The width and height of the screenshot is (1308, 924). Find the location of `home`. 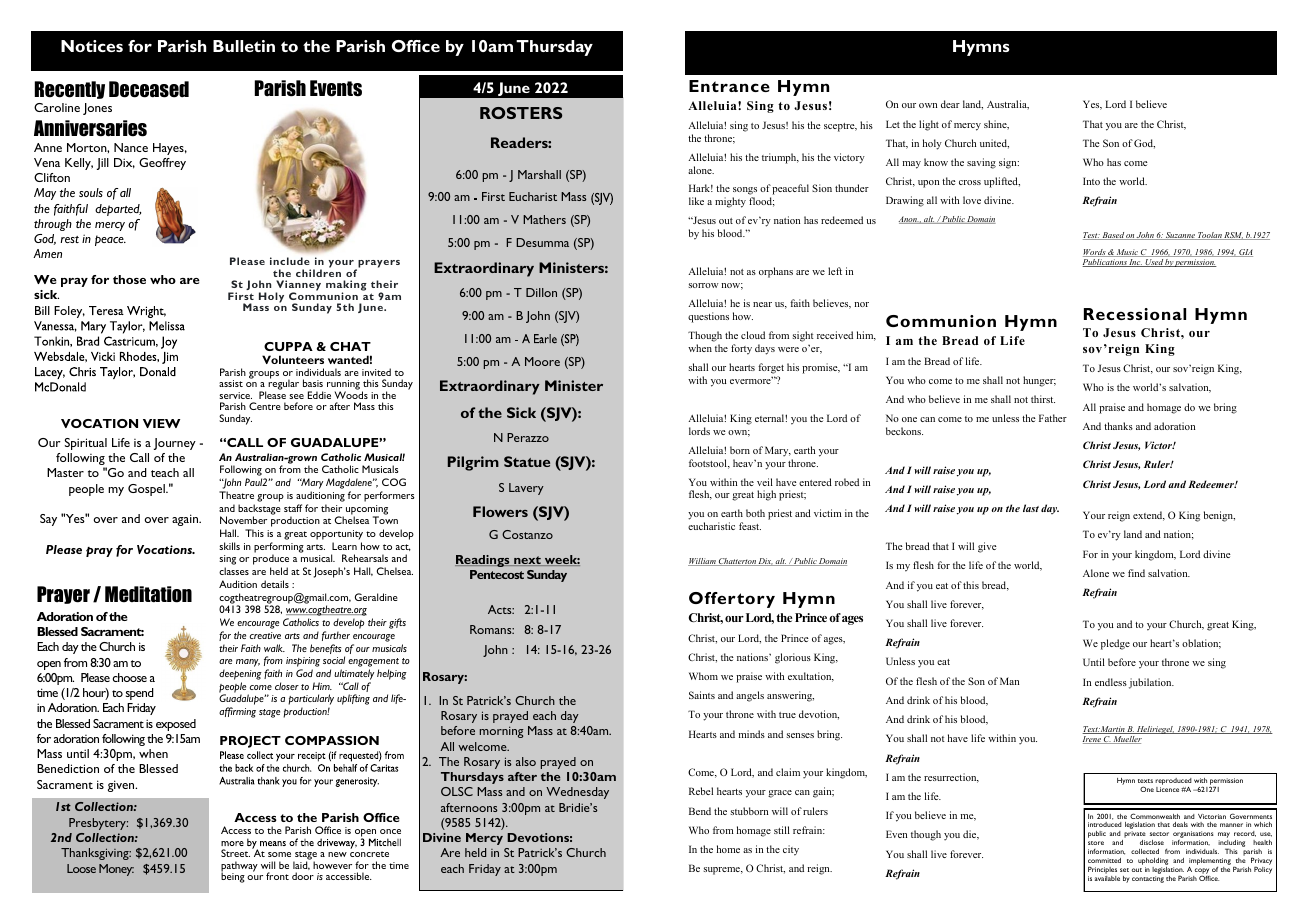

home is located at coordinates (728, 849).
